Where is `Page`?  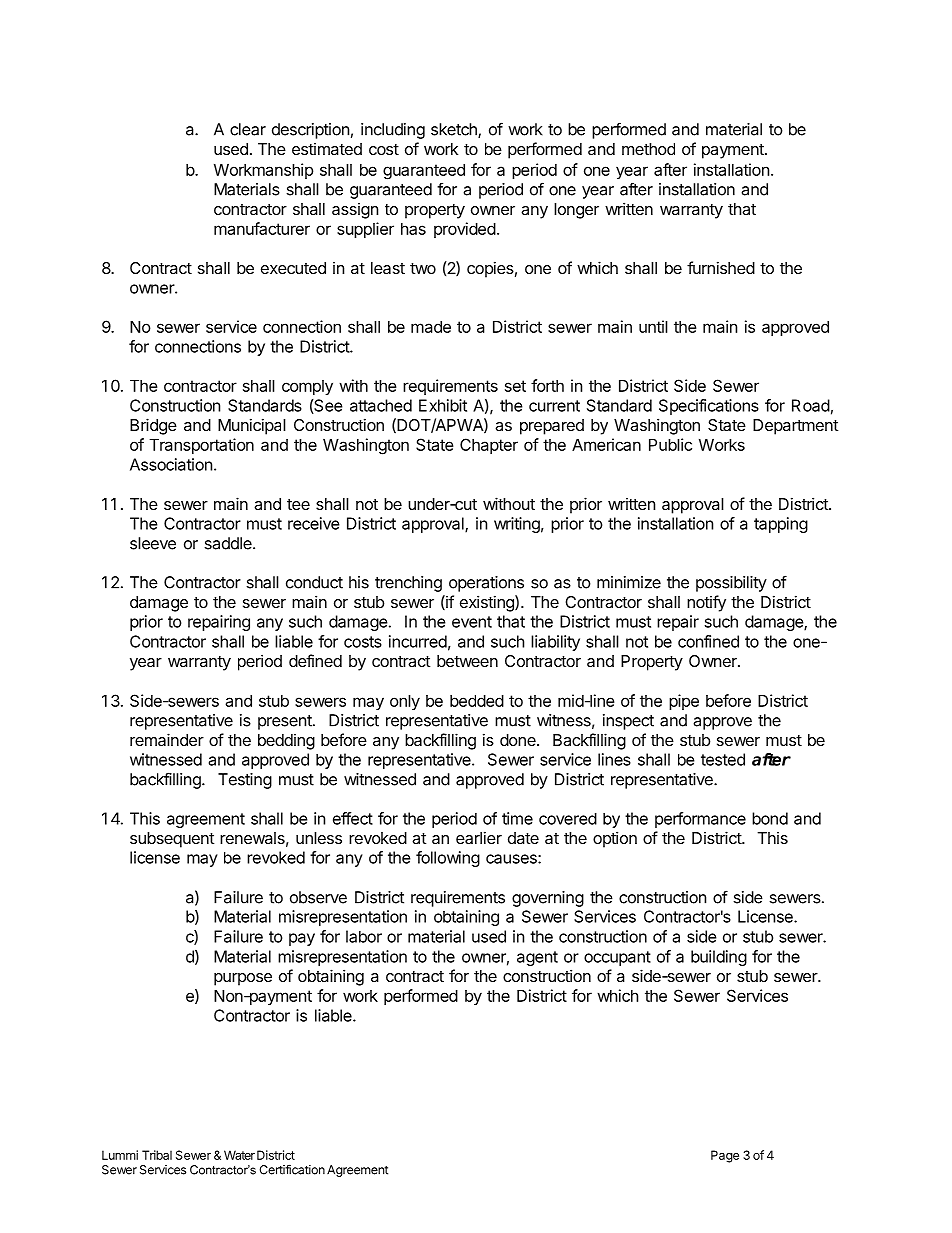 Page is located at coordinates (725, 1156).
